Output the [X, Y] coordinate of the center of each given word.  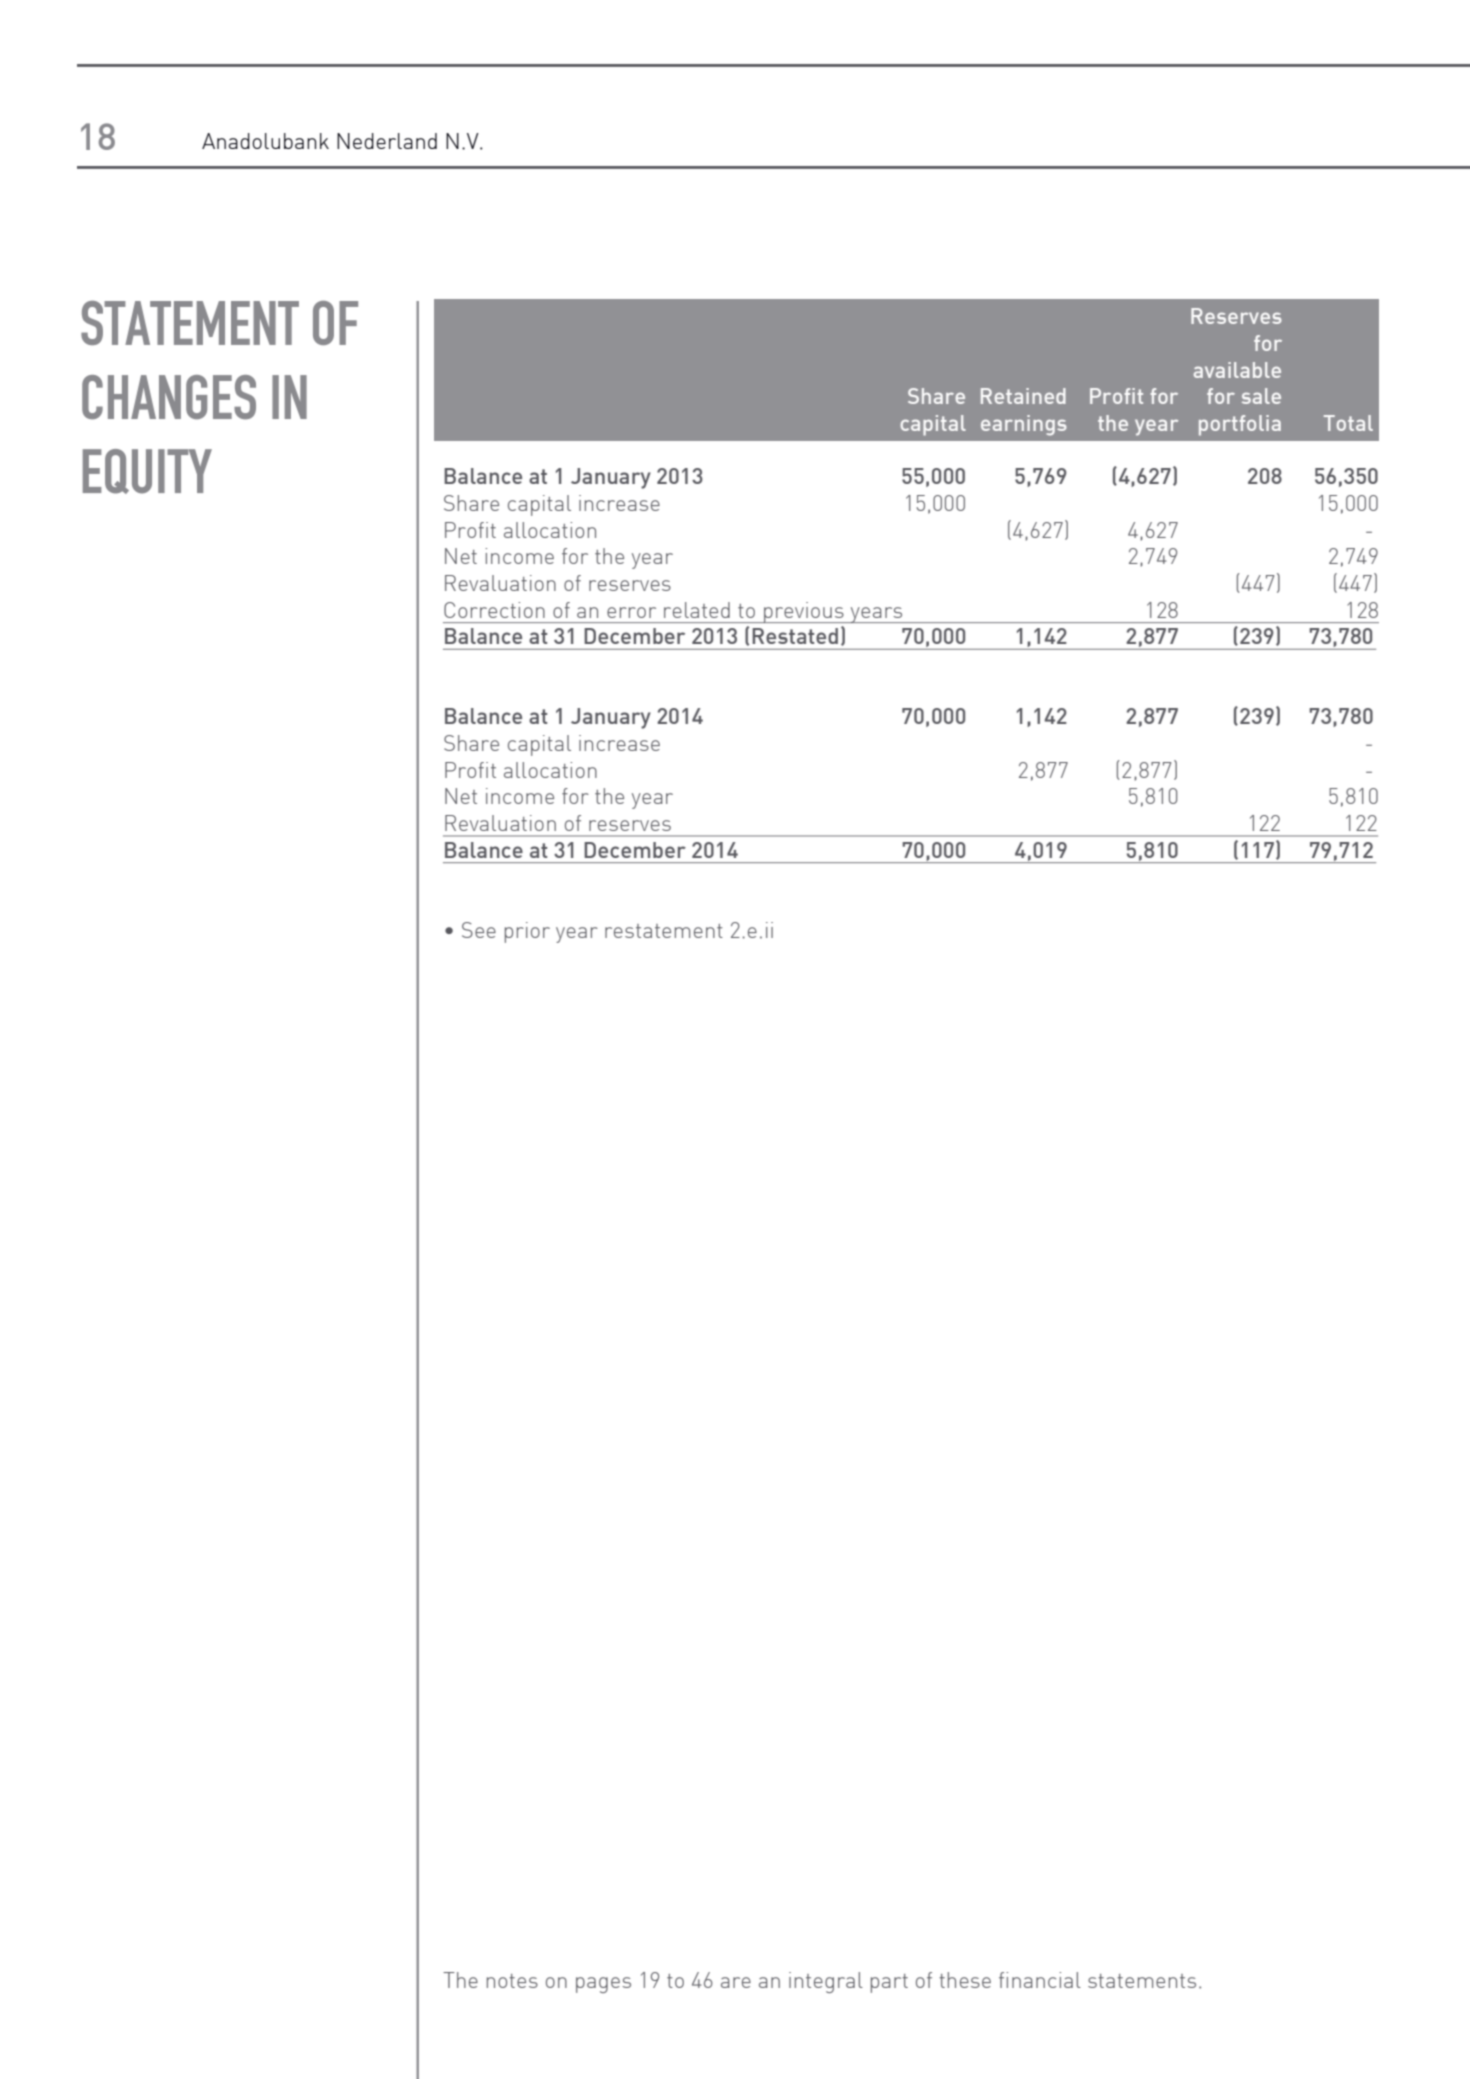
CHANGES [169, 397]
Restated [795, 636]
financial [1040, 1980]
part [889, 1983]
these [965, 1980]
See [479, 930]
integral [826, 1982]
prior [527, 932]
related [697, 610]
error [631, 612]
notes [512, 1981]
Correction [494, 610]
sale [1261, 396]
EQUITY [147, 471]
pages [603, 1985]
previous [804, 612]
